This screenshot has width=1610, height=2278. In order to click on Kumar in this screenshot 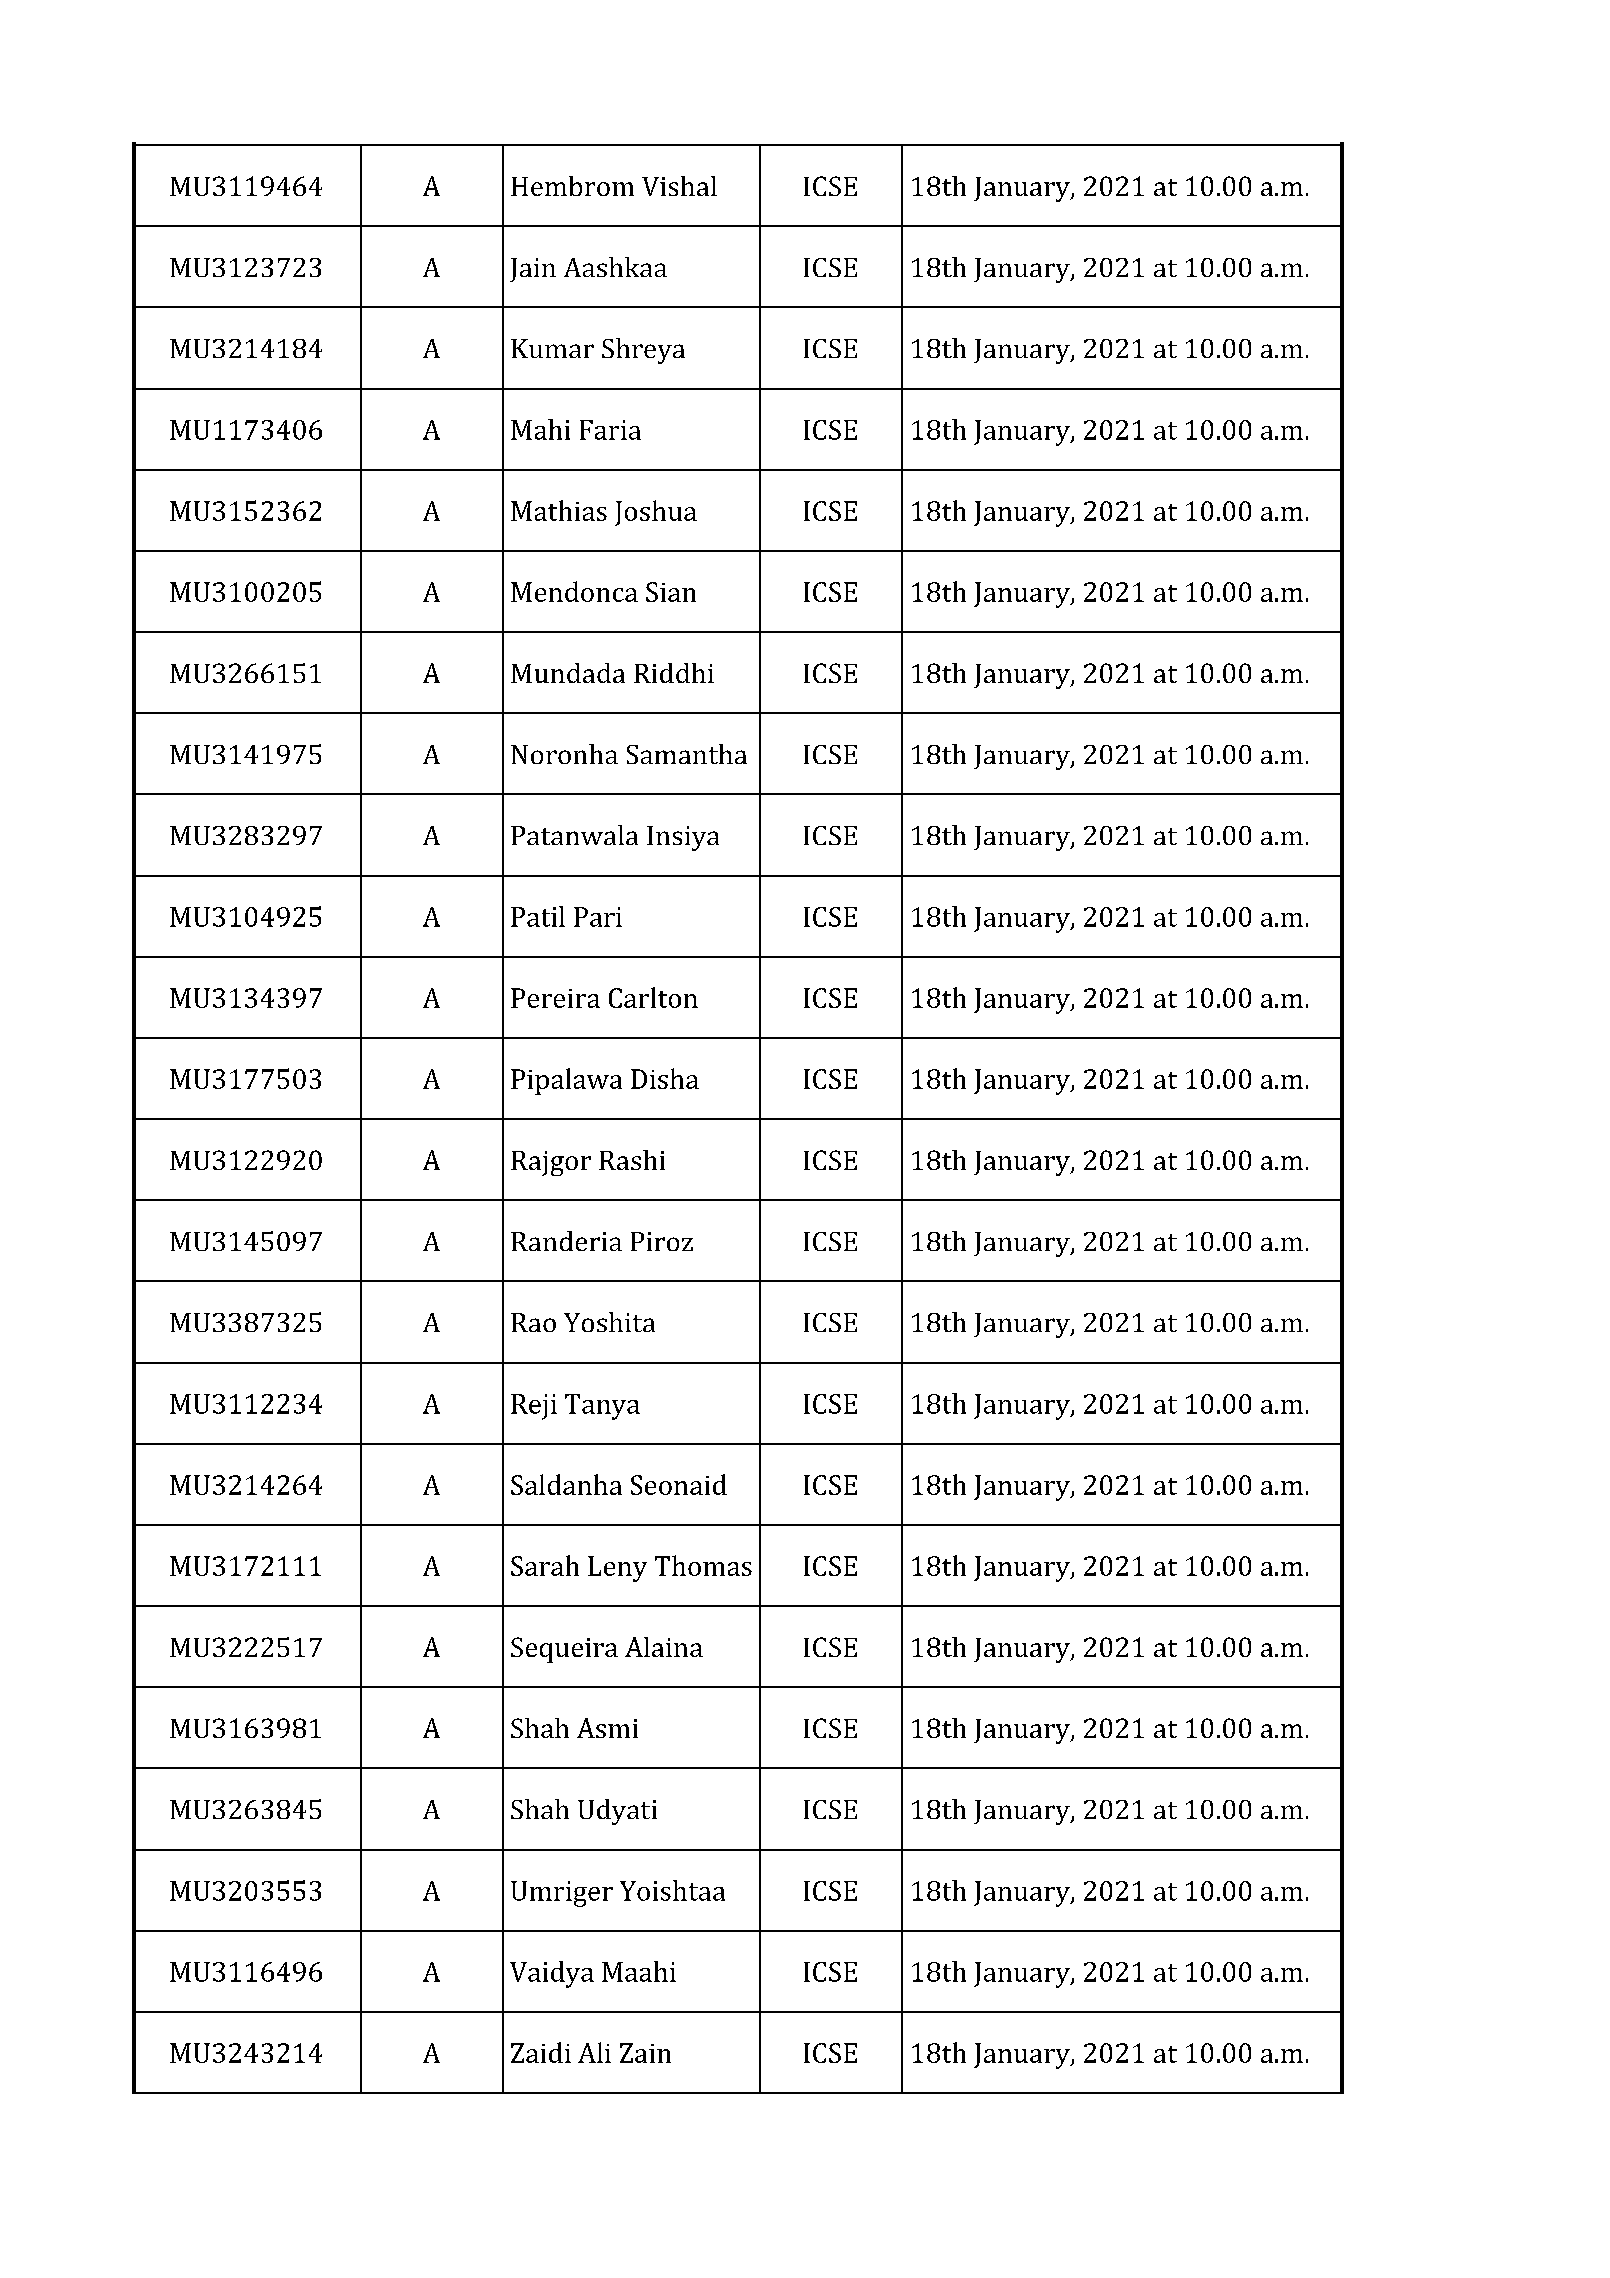, I will do `click(552, 348)`.
